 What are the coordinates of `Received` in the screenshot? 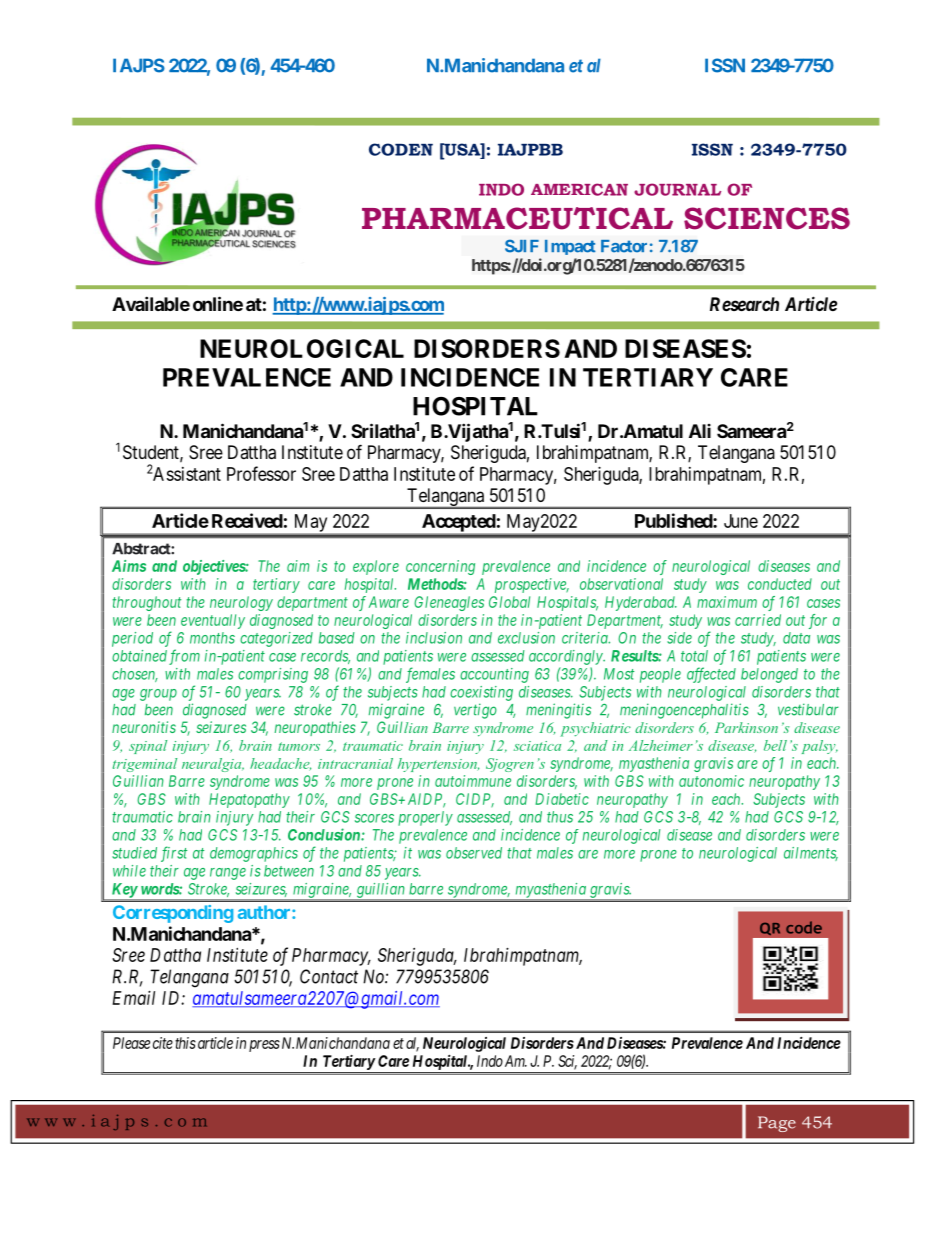 It's located at (247, 520).
